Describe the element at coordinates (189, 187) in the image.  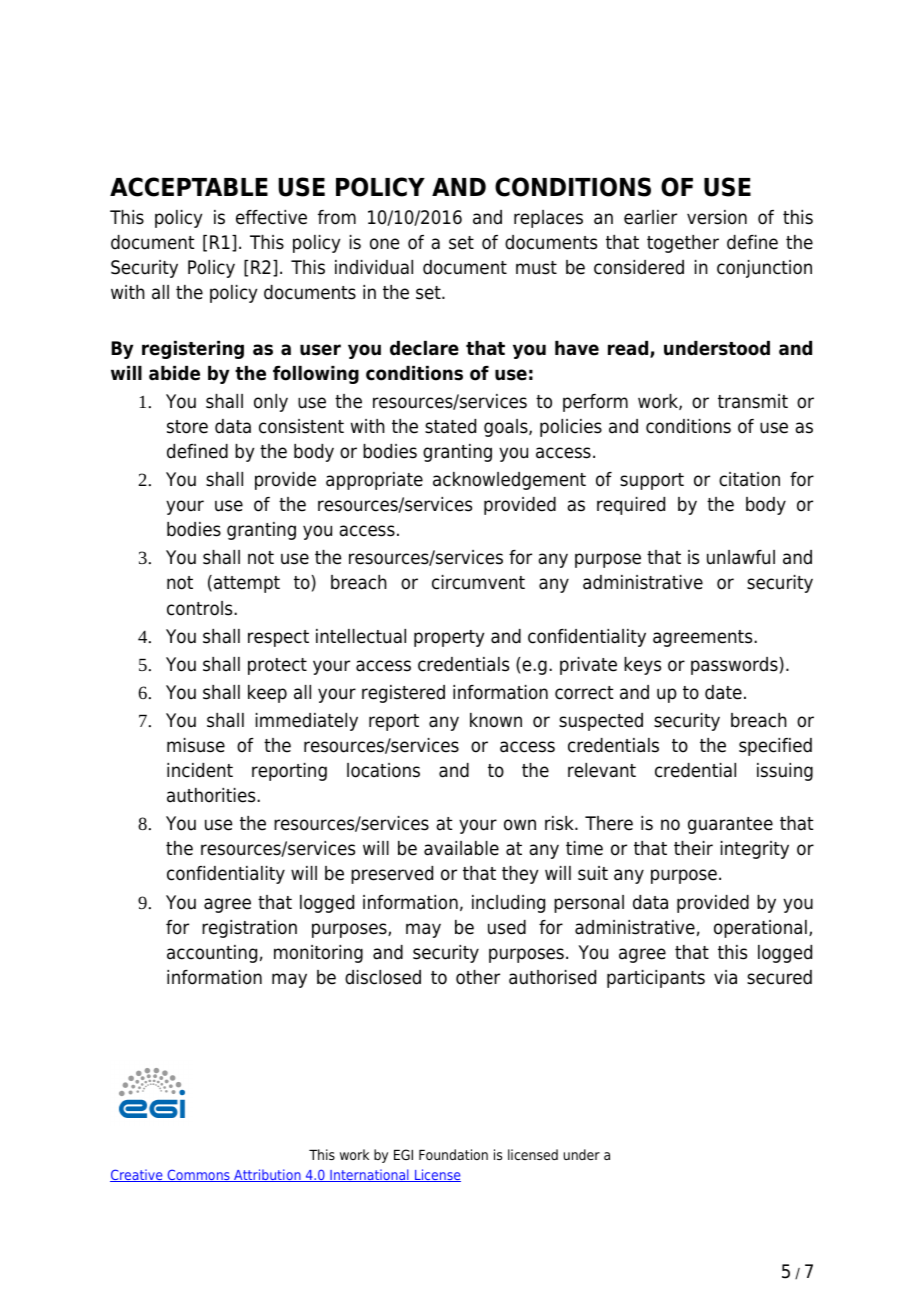
I see `ACCEPTABLE` at that location.
